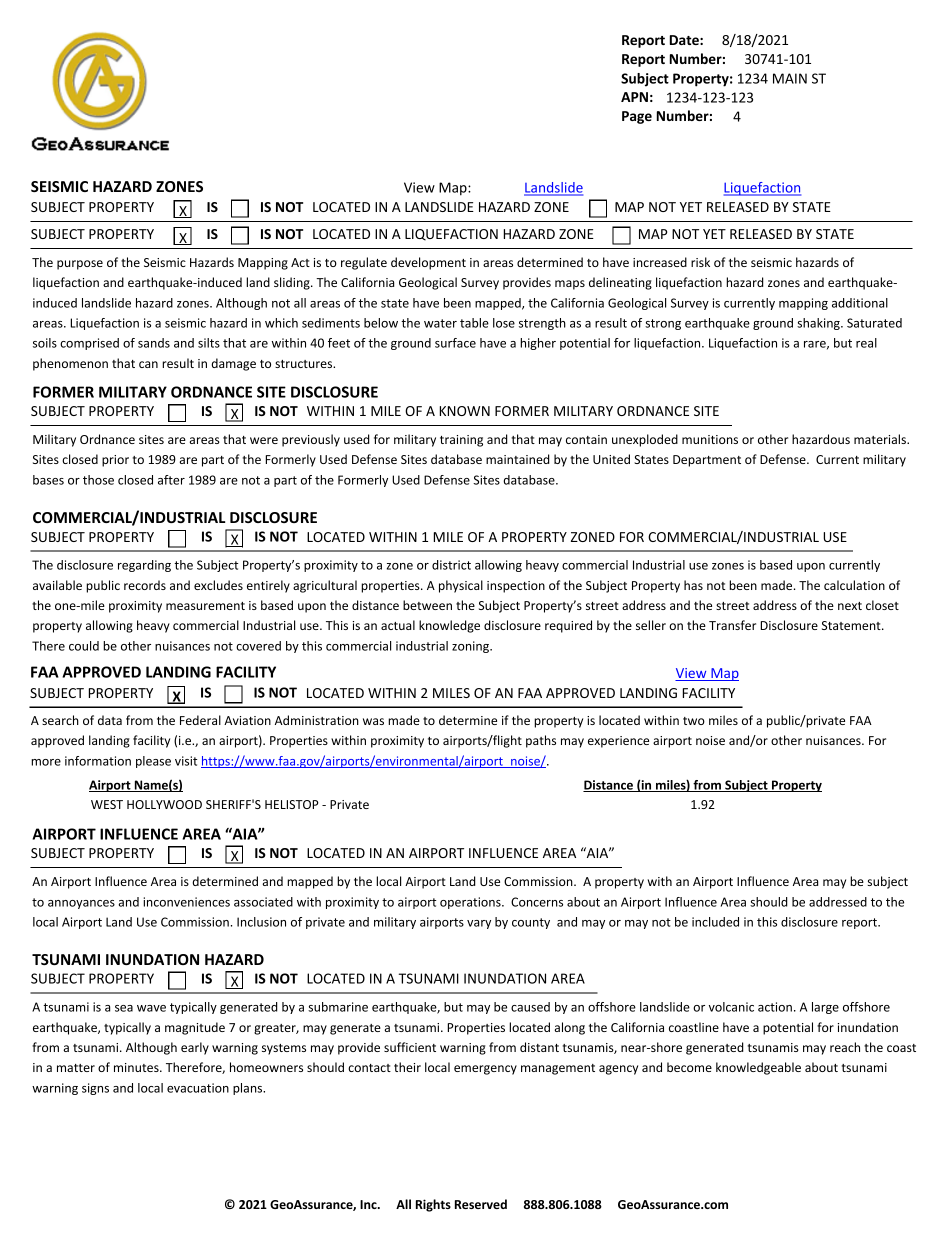  What do you see at coordinates (471, 903) in the screenshot?
I see `operations` at bounding box center [471, 903].
